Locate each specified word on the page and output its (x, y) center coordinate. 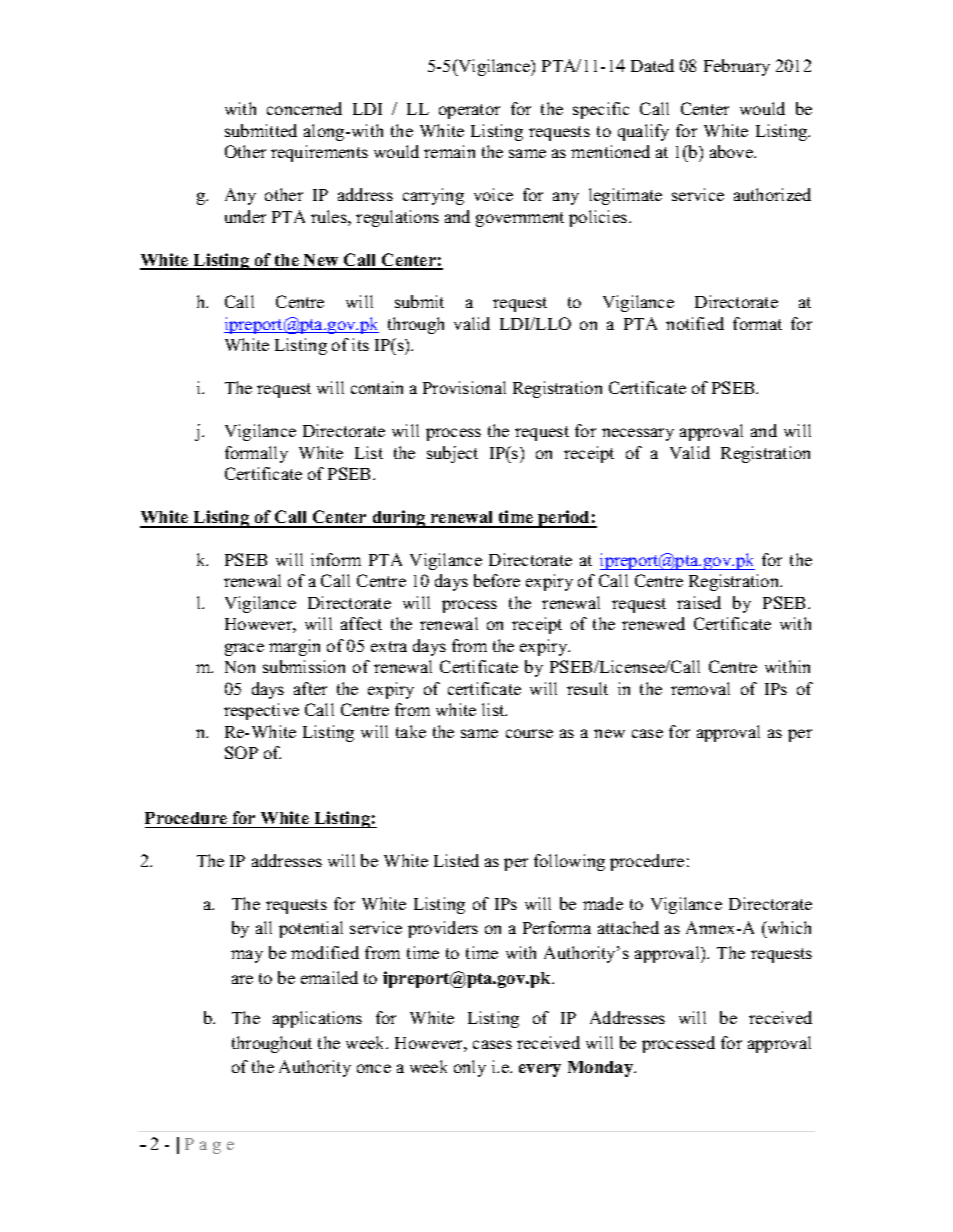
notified (695, 323)
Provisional (464, 387)
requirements (319, 153)
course (529, 733)
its (360, 344)
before (497, 580)
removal (700, 688)
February (737, 67)
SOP (241, 752)
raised (699, 602)
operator (469, 111)
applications (317, 1019)
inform (336, 559)
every (540, 1070)
